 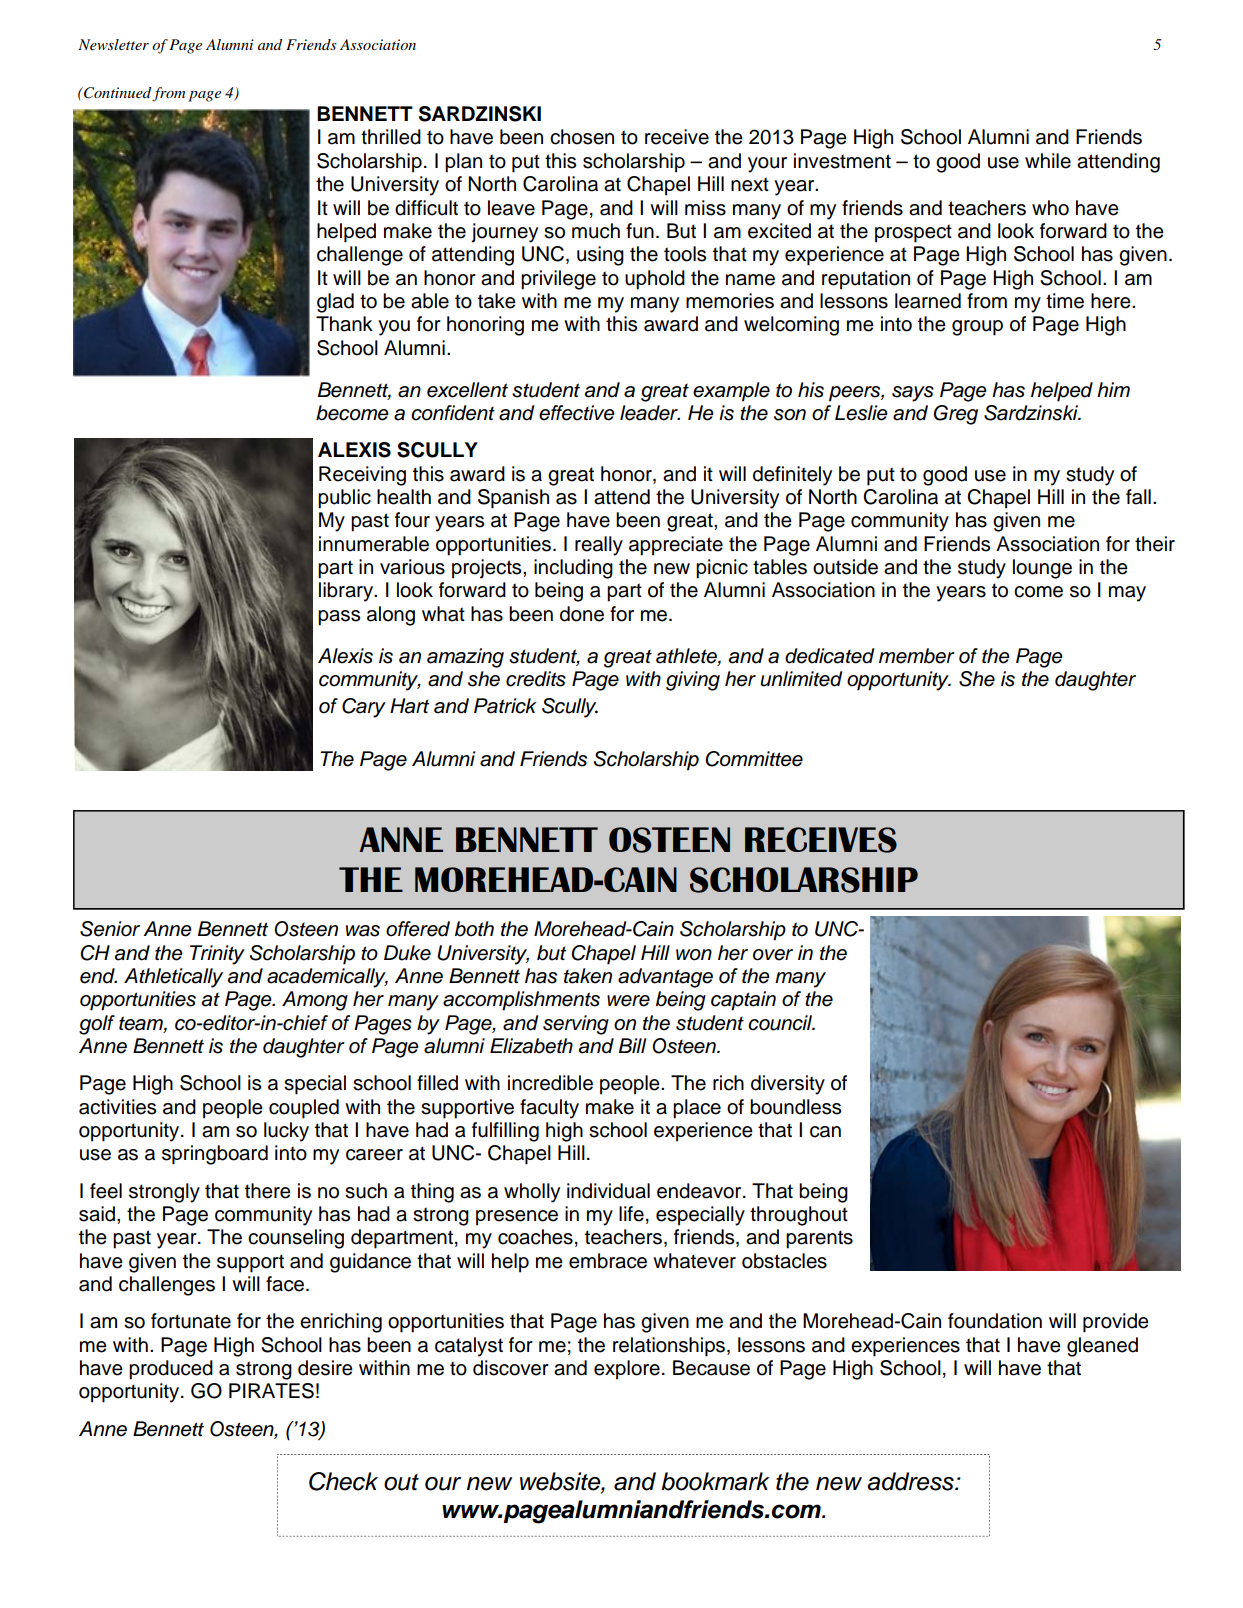 I want to click on PIRATES, so click(x=271, y=1391).
